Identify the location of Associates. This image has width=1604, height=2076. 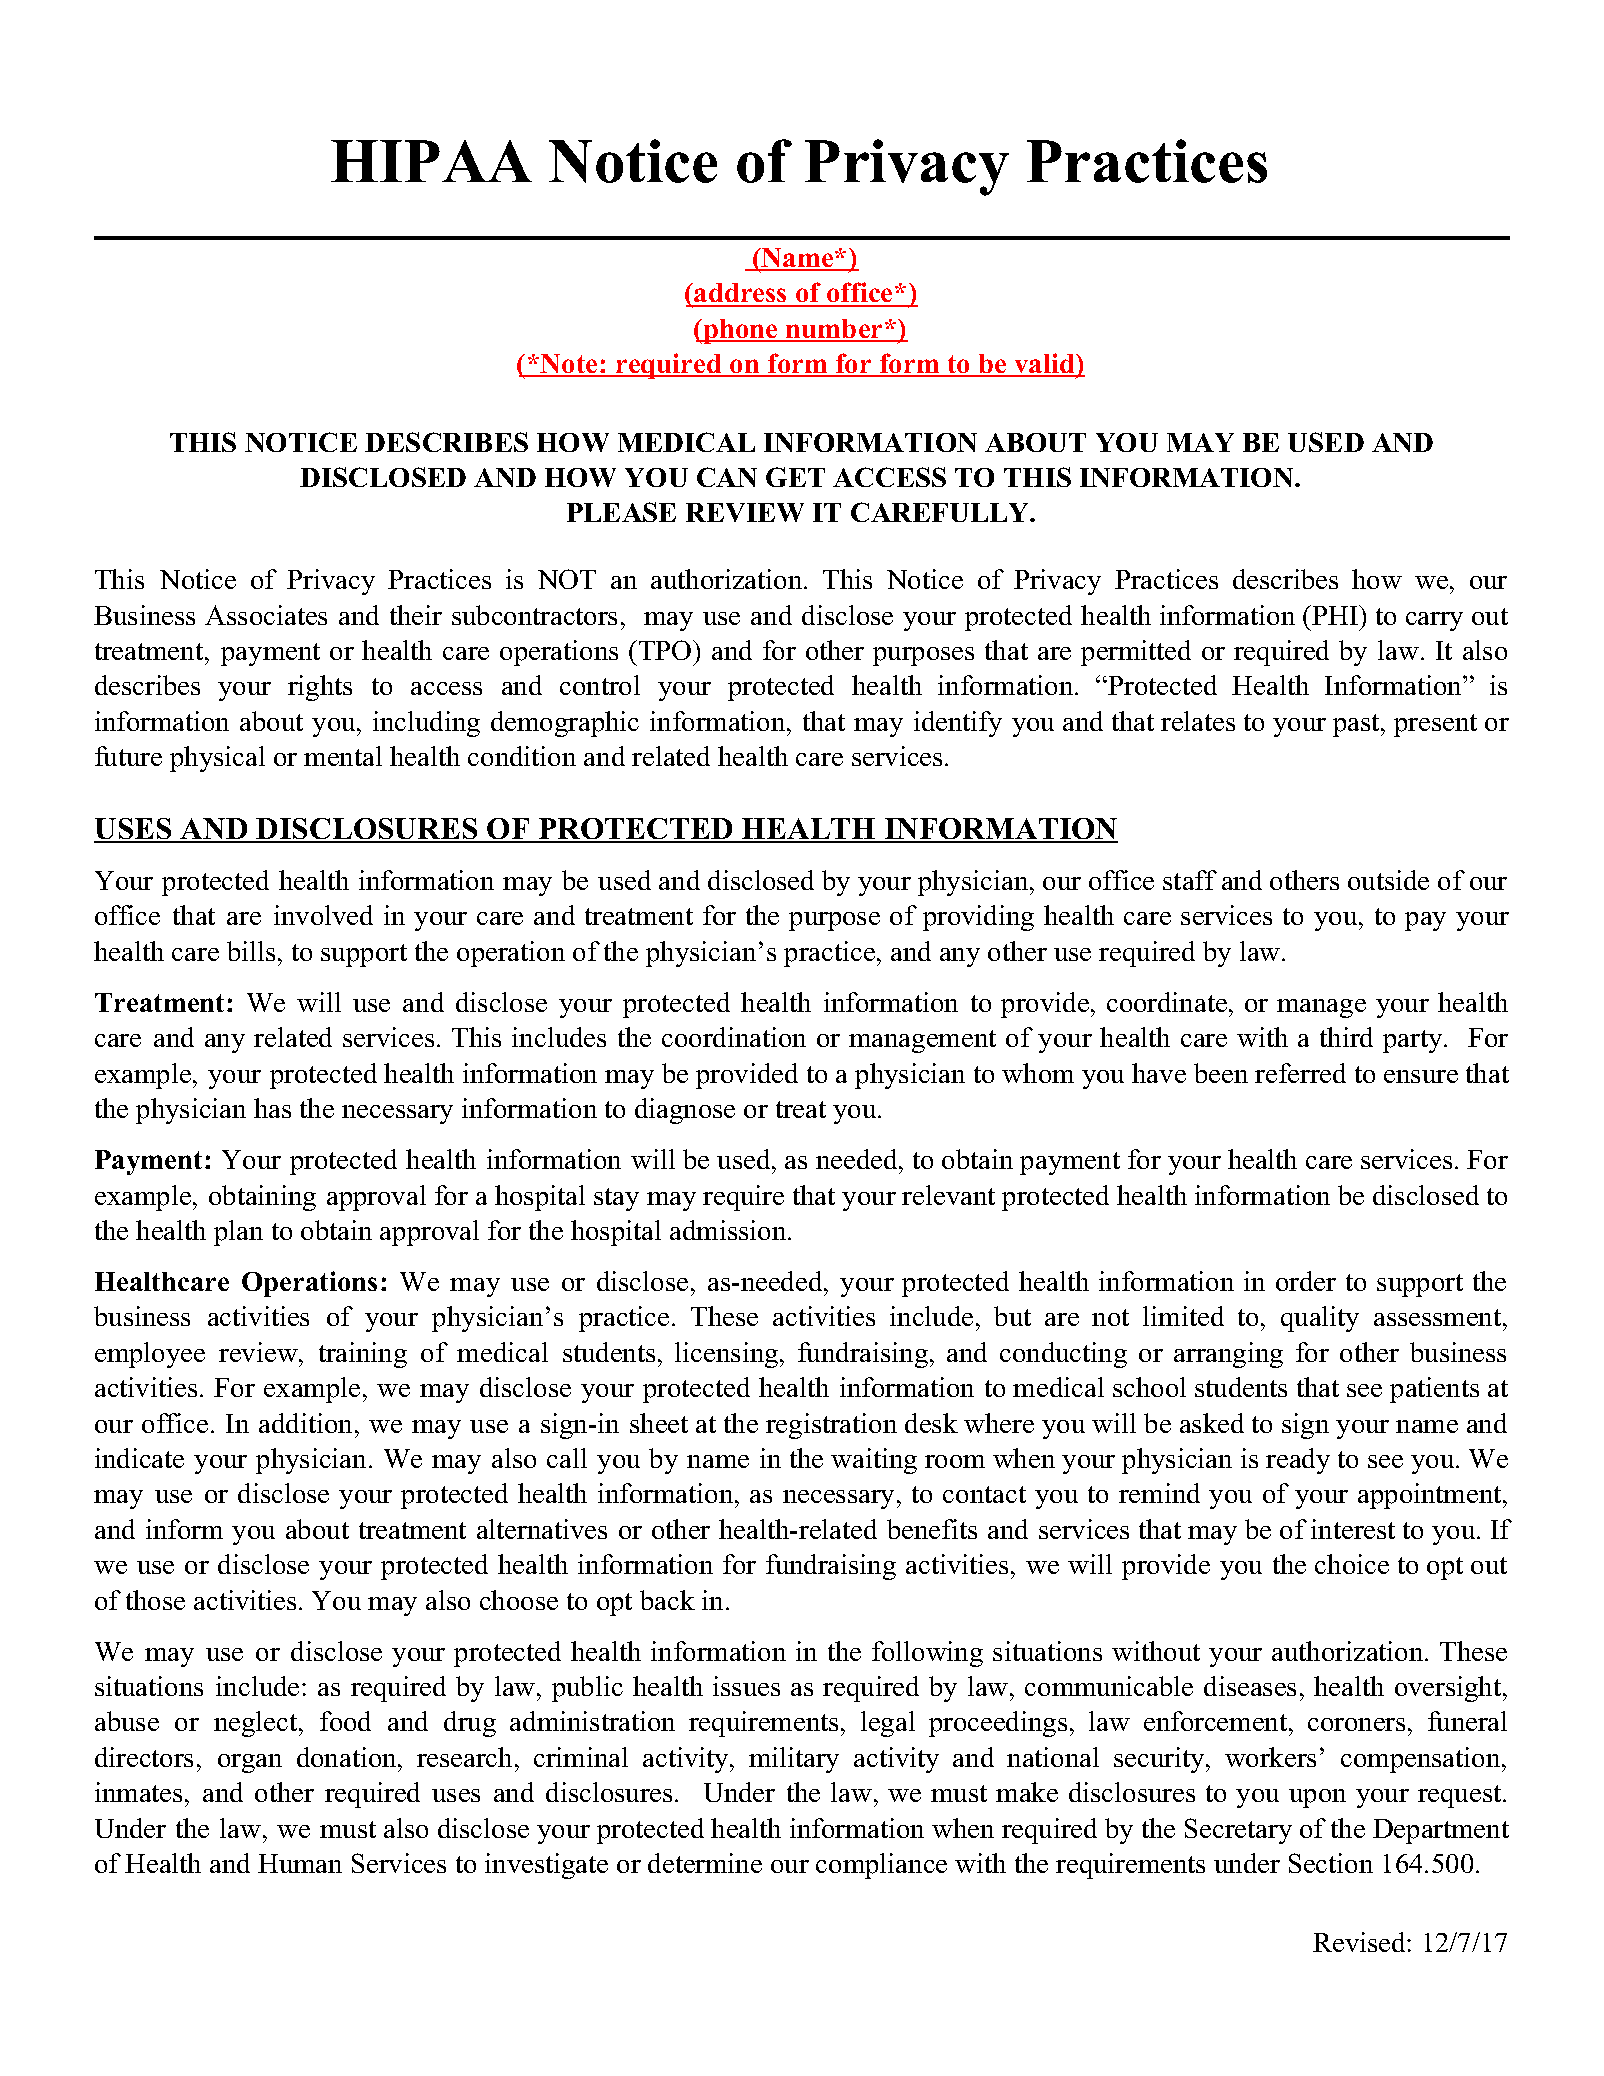
(266, 615).
